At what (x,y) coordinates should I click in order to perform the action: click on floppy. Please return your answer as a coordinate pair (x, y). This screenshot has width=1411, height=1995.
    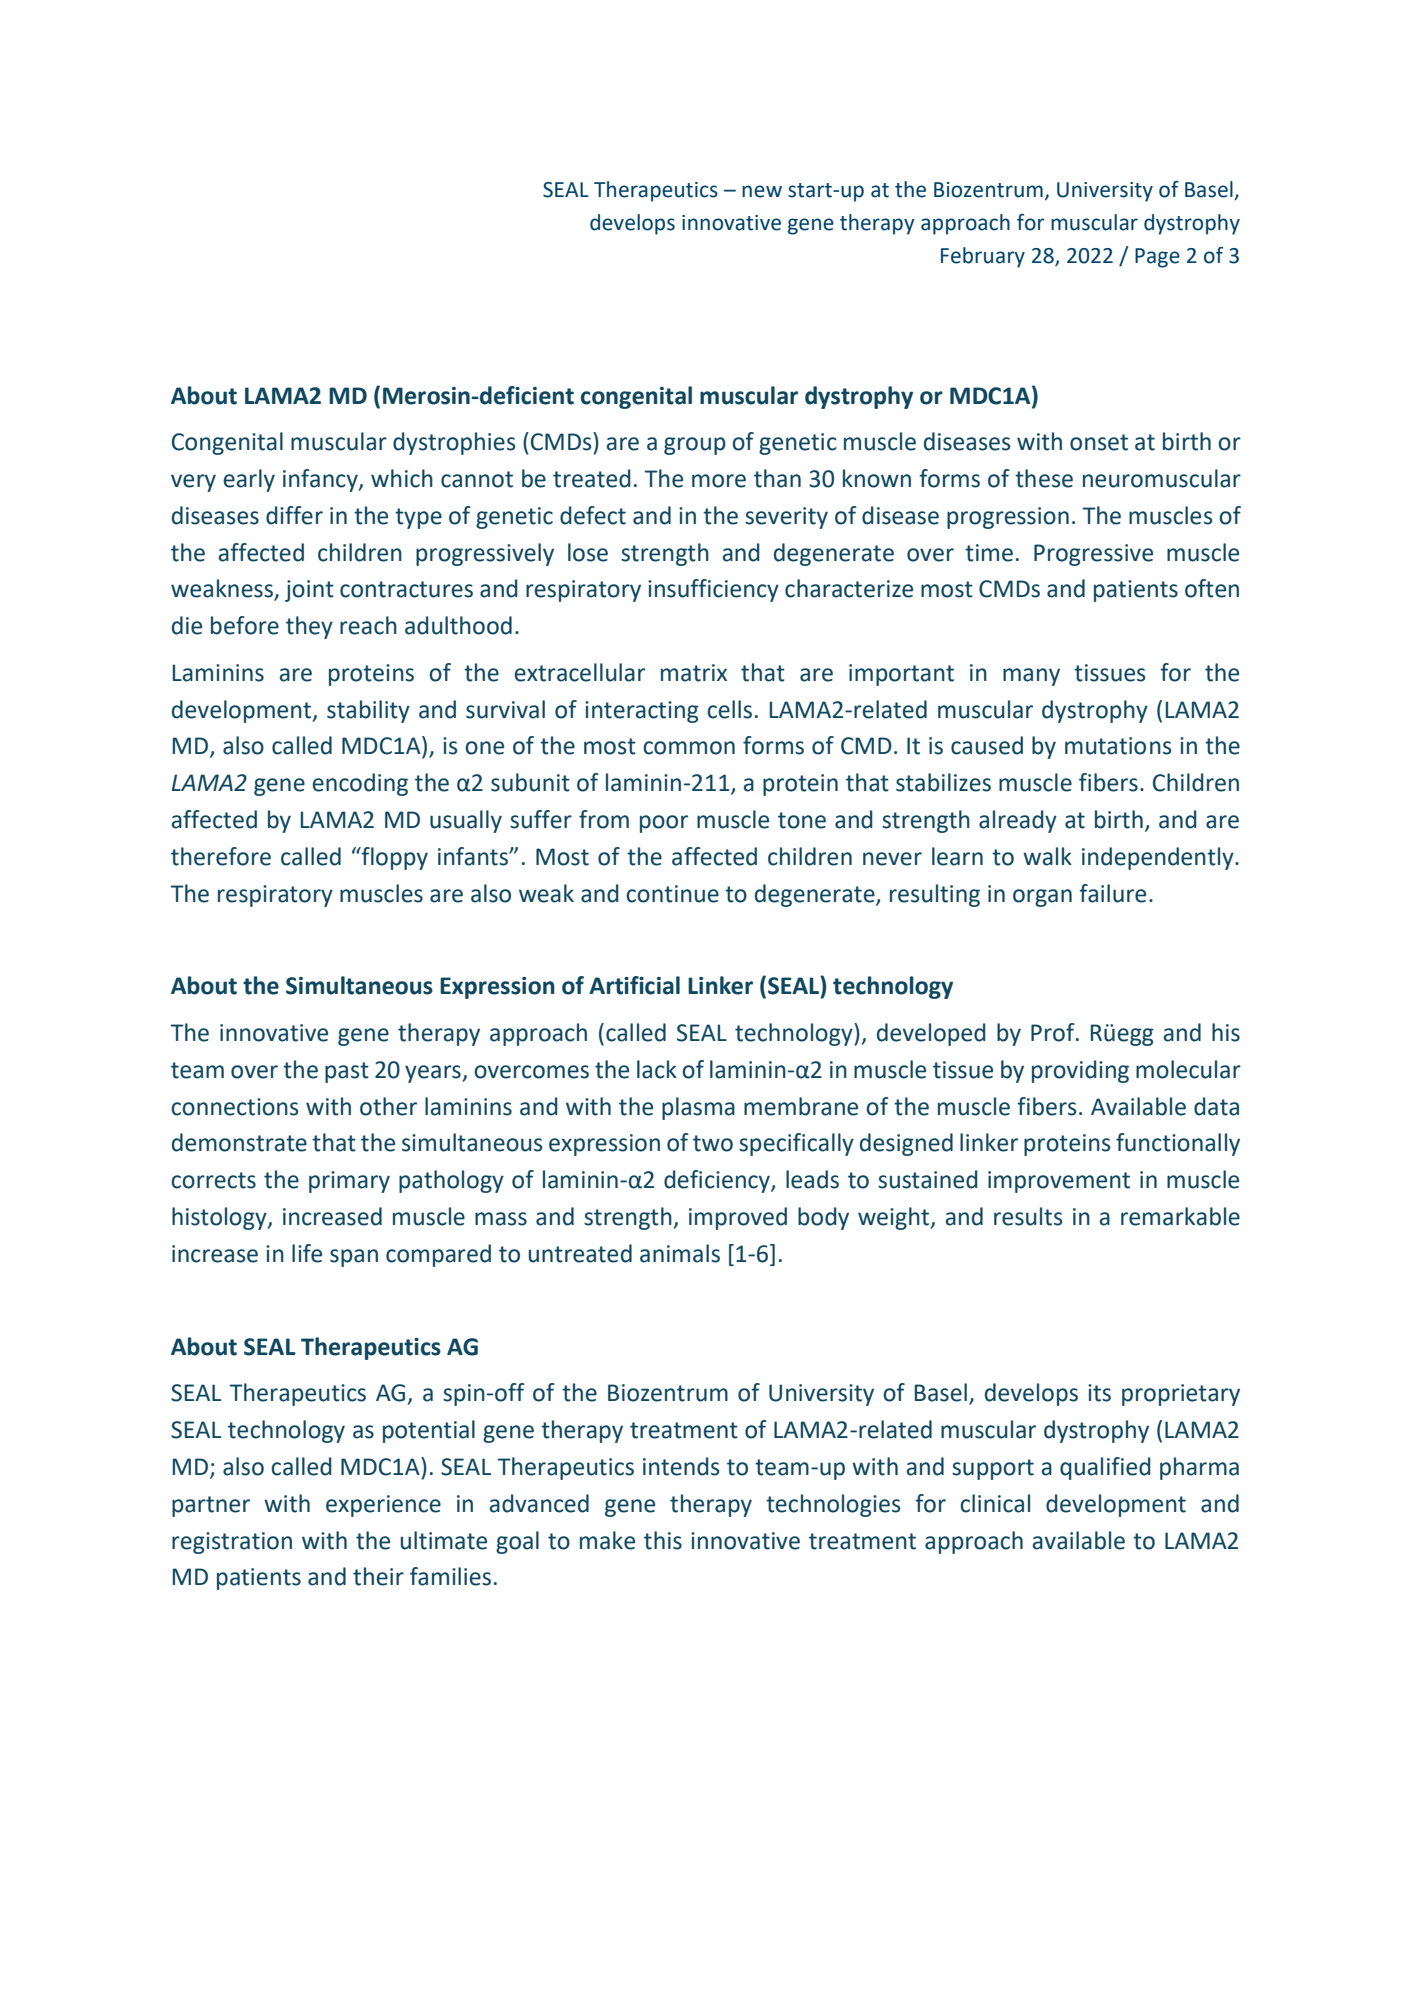
    Looking at the image, I should click on (393, 858).
